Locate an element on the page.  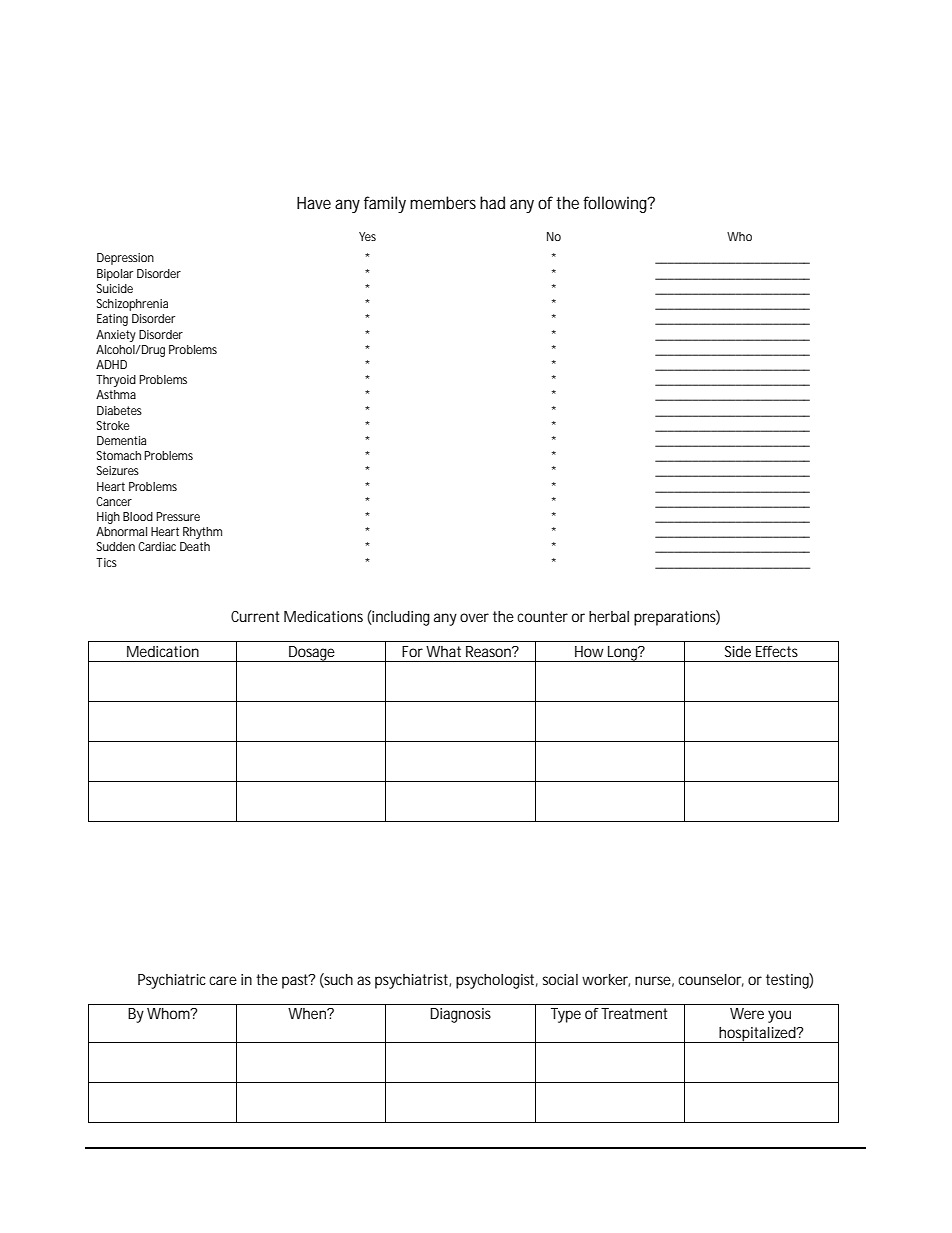
over is located at coordinates (474, 617).
